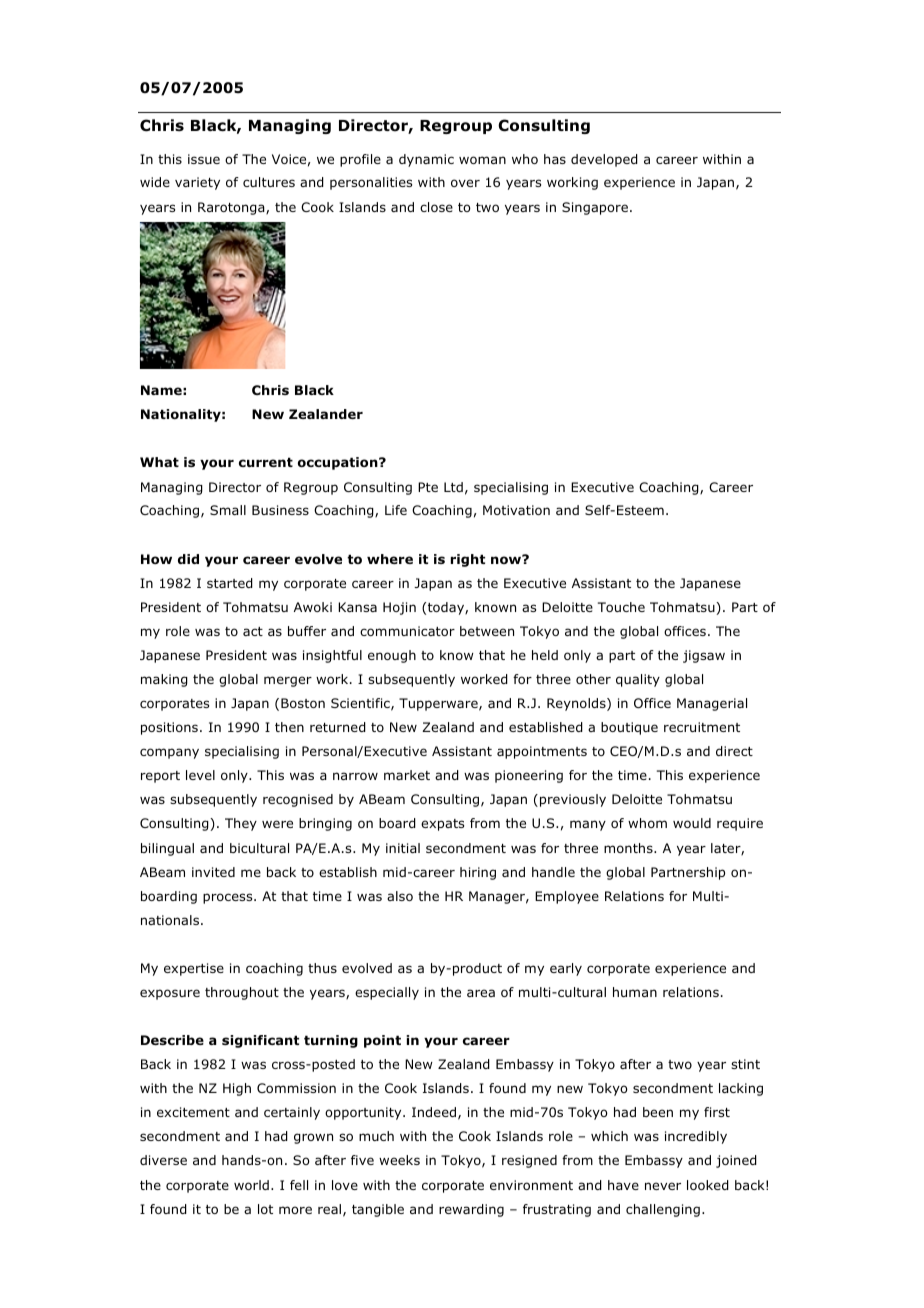  What do you see at coordinates (266, 462) in the screenshot?
I see `current` at bounding box center [266, 462].
